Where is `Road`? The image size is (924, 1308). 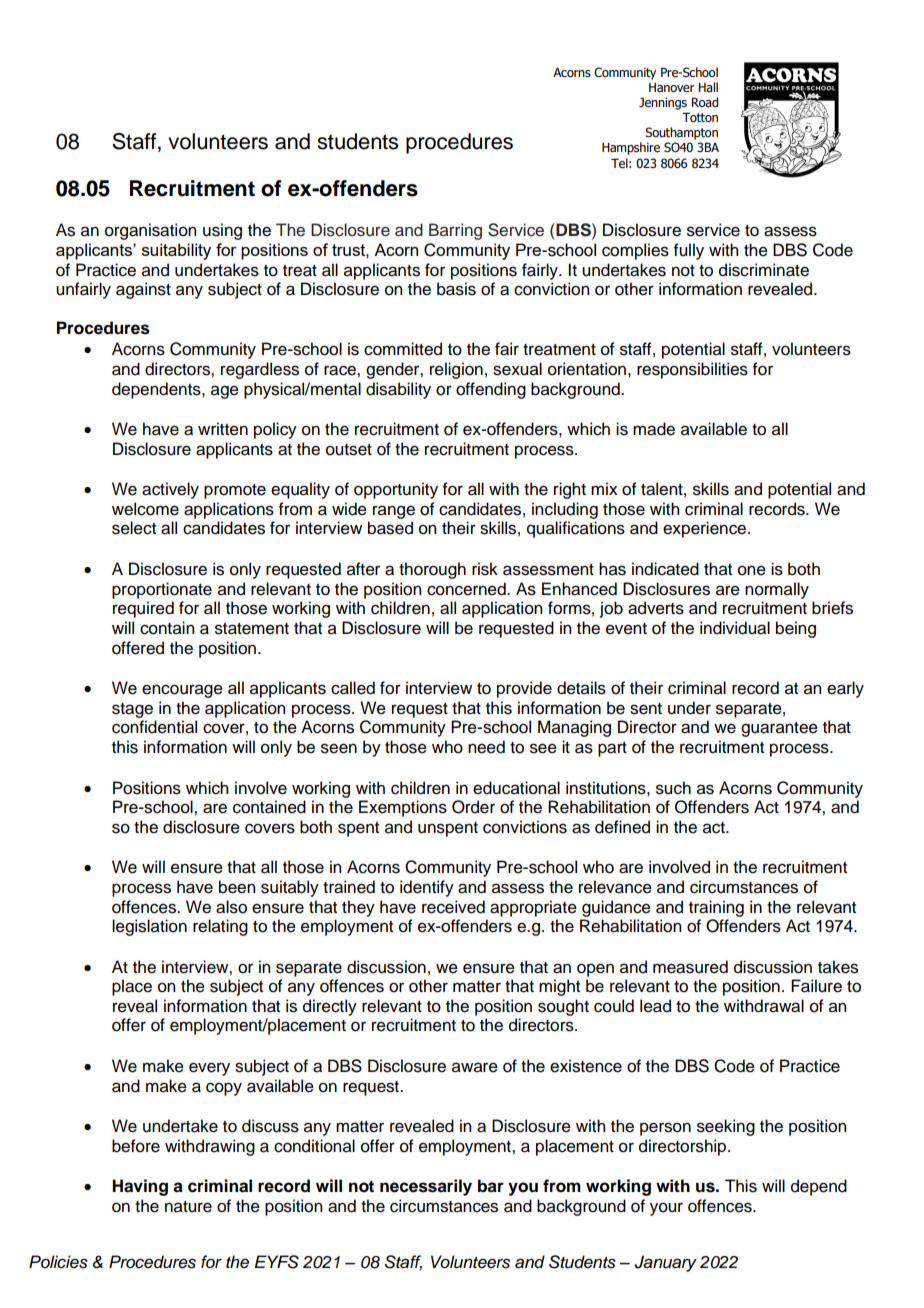
Road is located at coordinates (704, 102).
